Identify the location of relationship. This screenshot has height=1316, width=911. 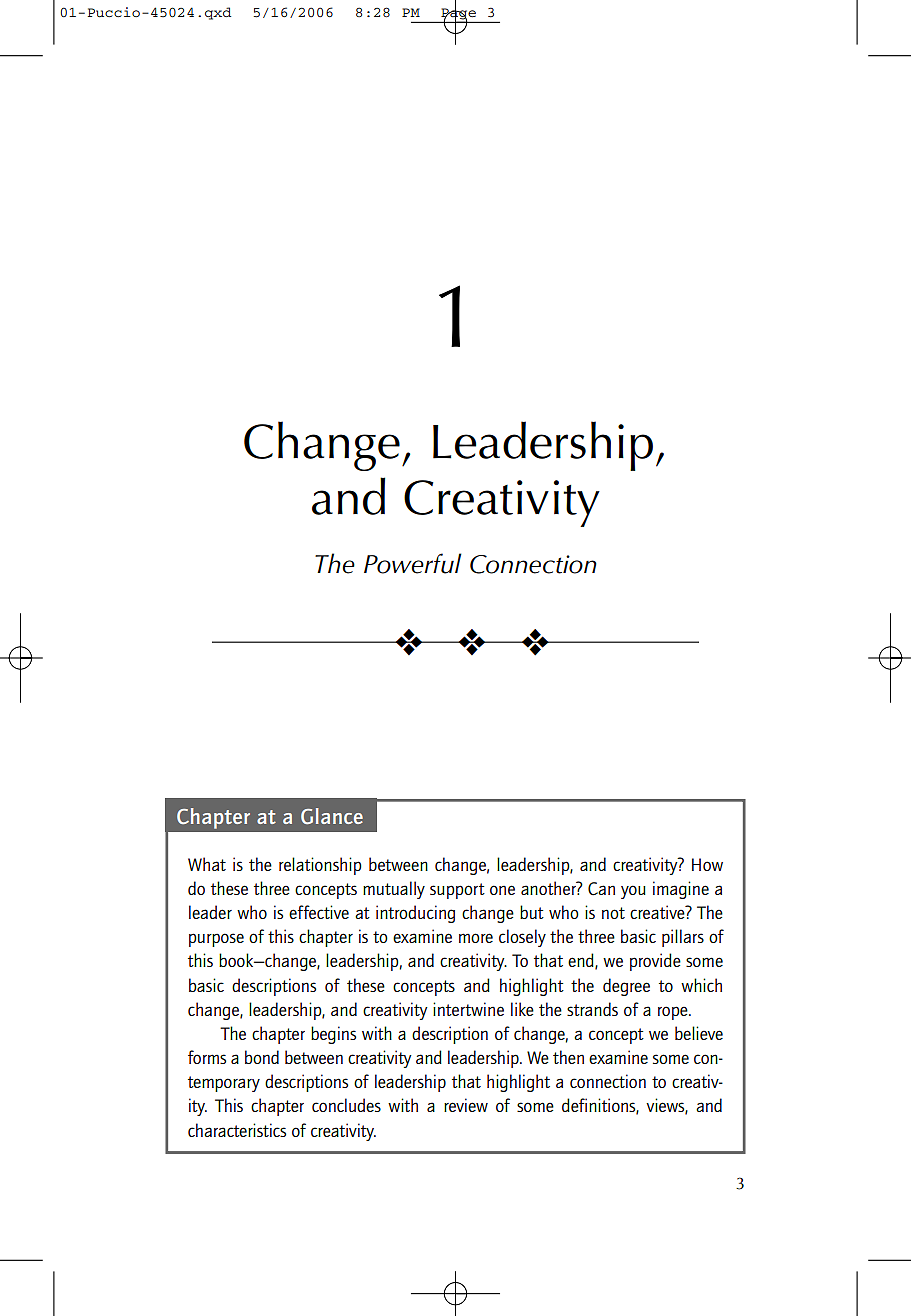
(320, 866).
